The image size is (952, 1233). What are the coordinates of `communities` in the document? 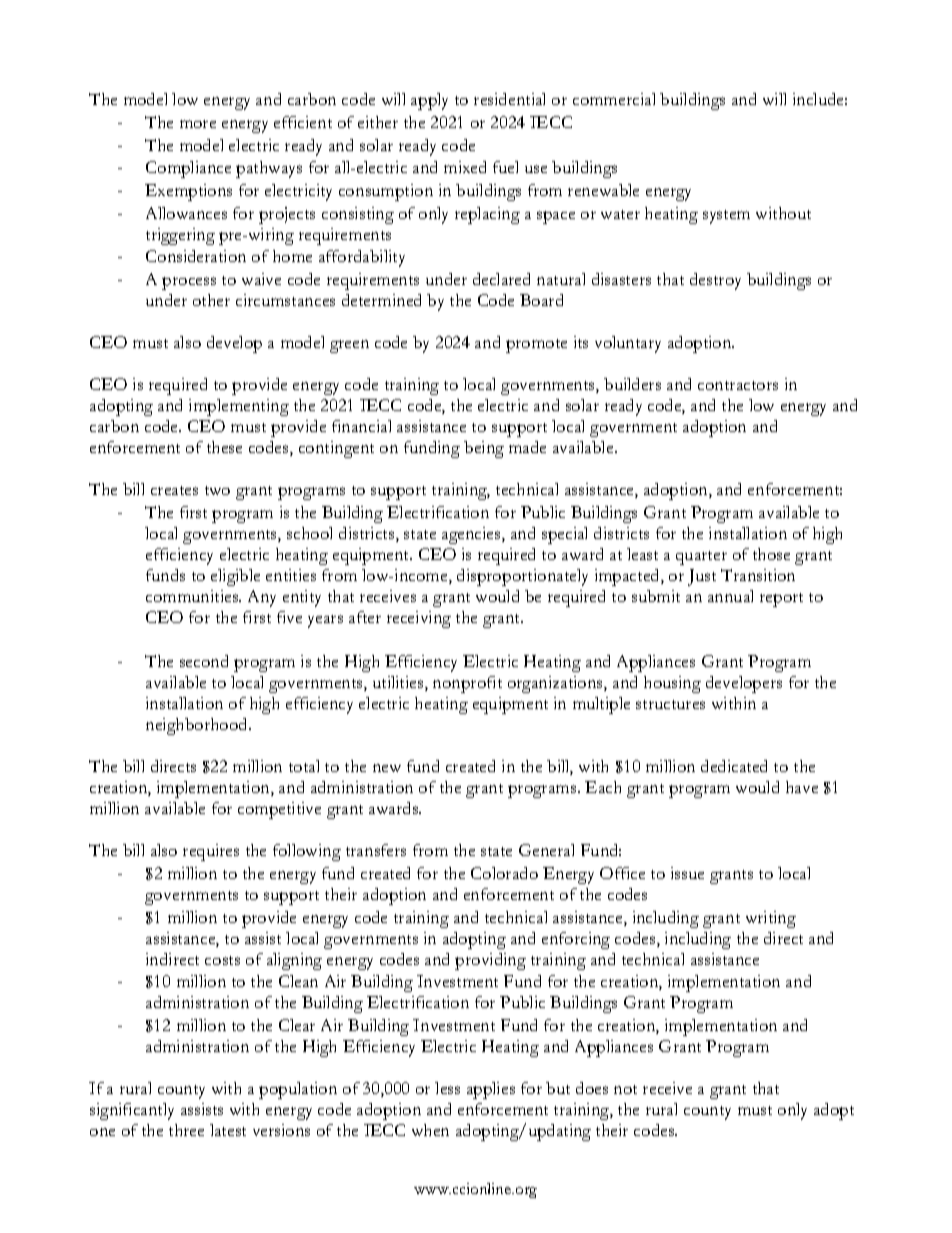 It's located at (193, 596).
